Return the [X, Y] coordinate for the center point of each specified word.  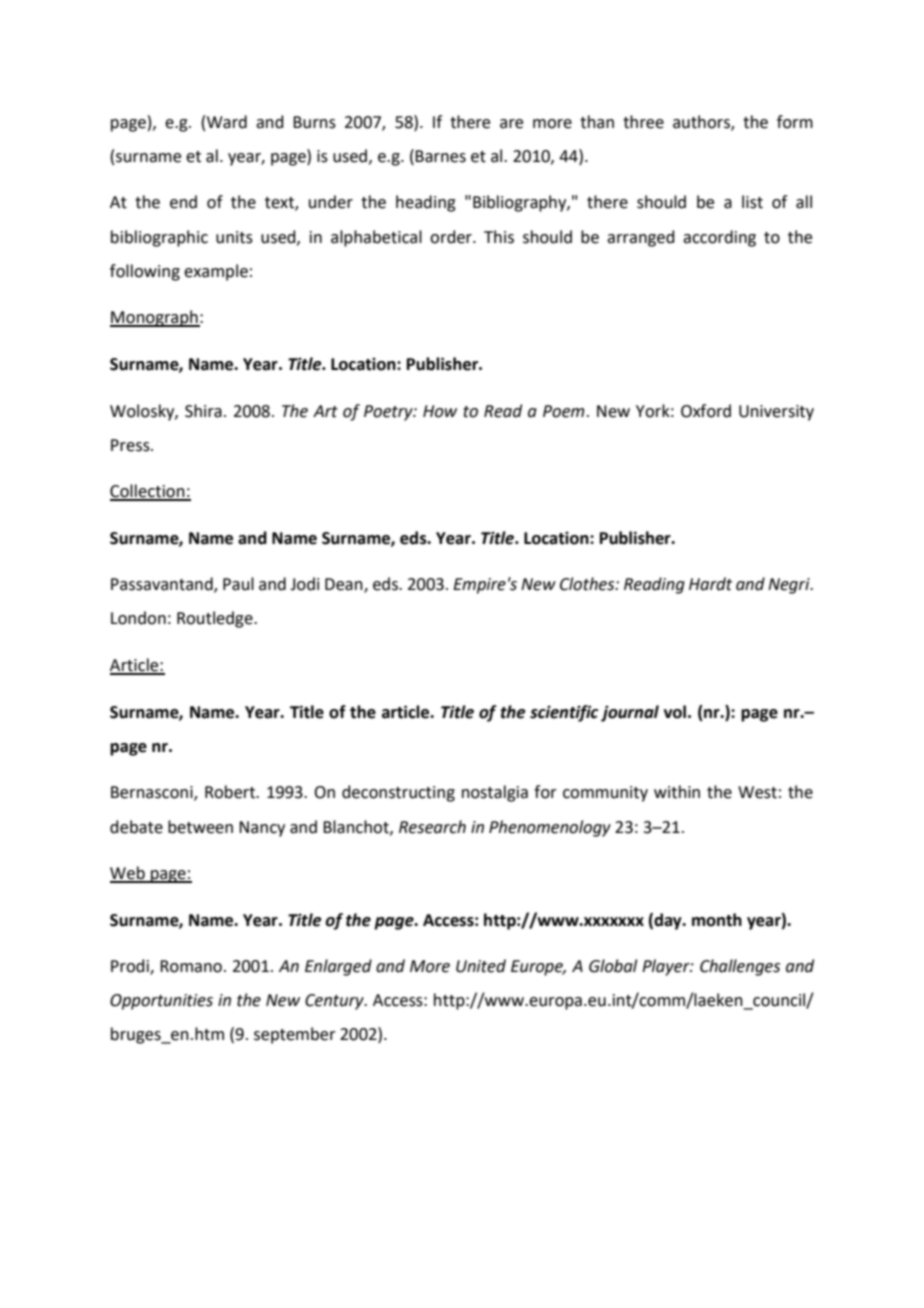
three [643, 122]
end [183, 202]
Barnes [440, 156]
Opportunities [161, 1002]
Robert [231, 792]
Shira [203, 411]
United [481, 966]
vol [675, 712]
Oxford [706, 411]
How [440, 411]
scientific [564, 713]
